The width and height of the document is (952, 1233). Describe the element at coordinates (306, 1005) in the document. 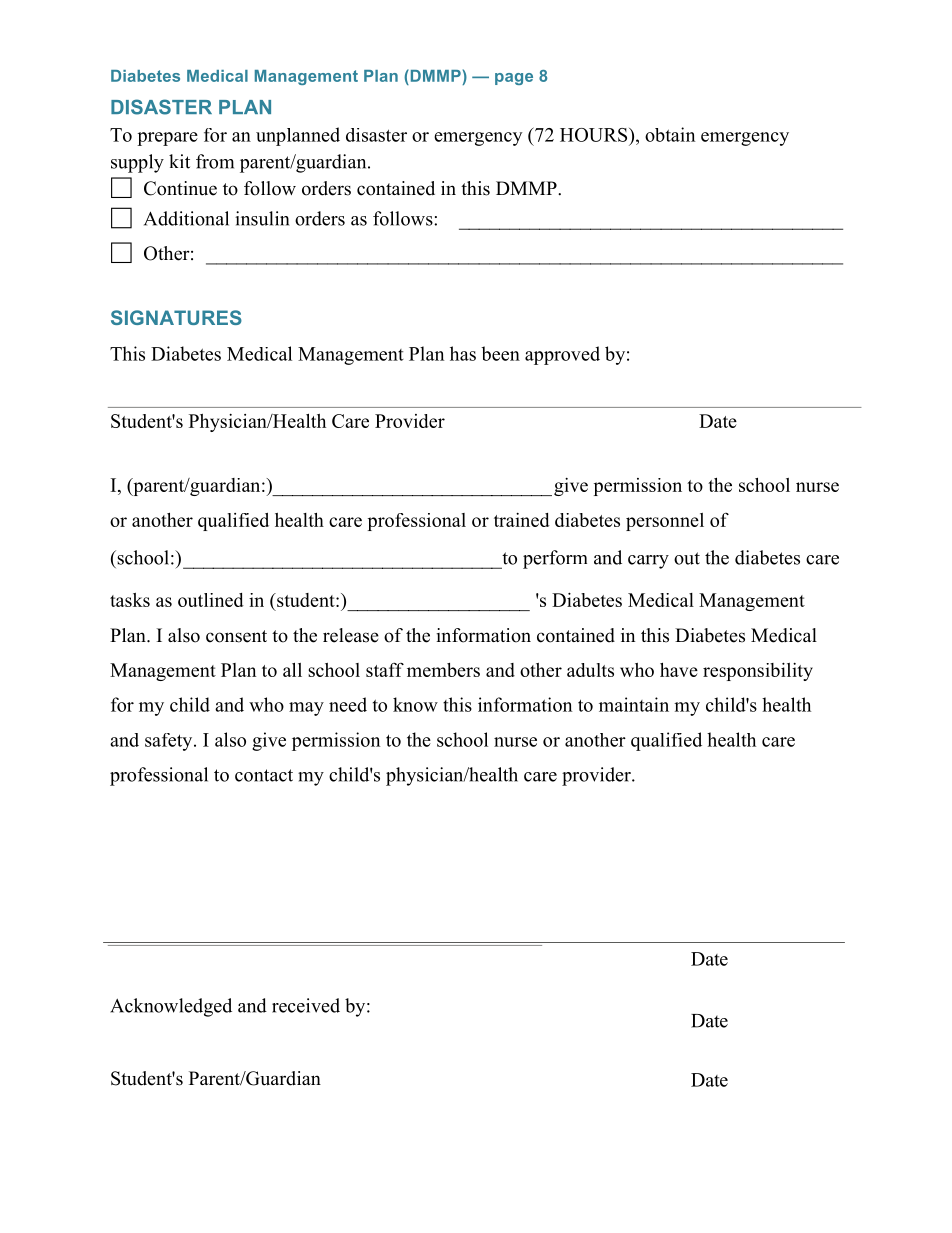

I see `received` at that location.
